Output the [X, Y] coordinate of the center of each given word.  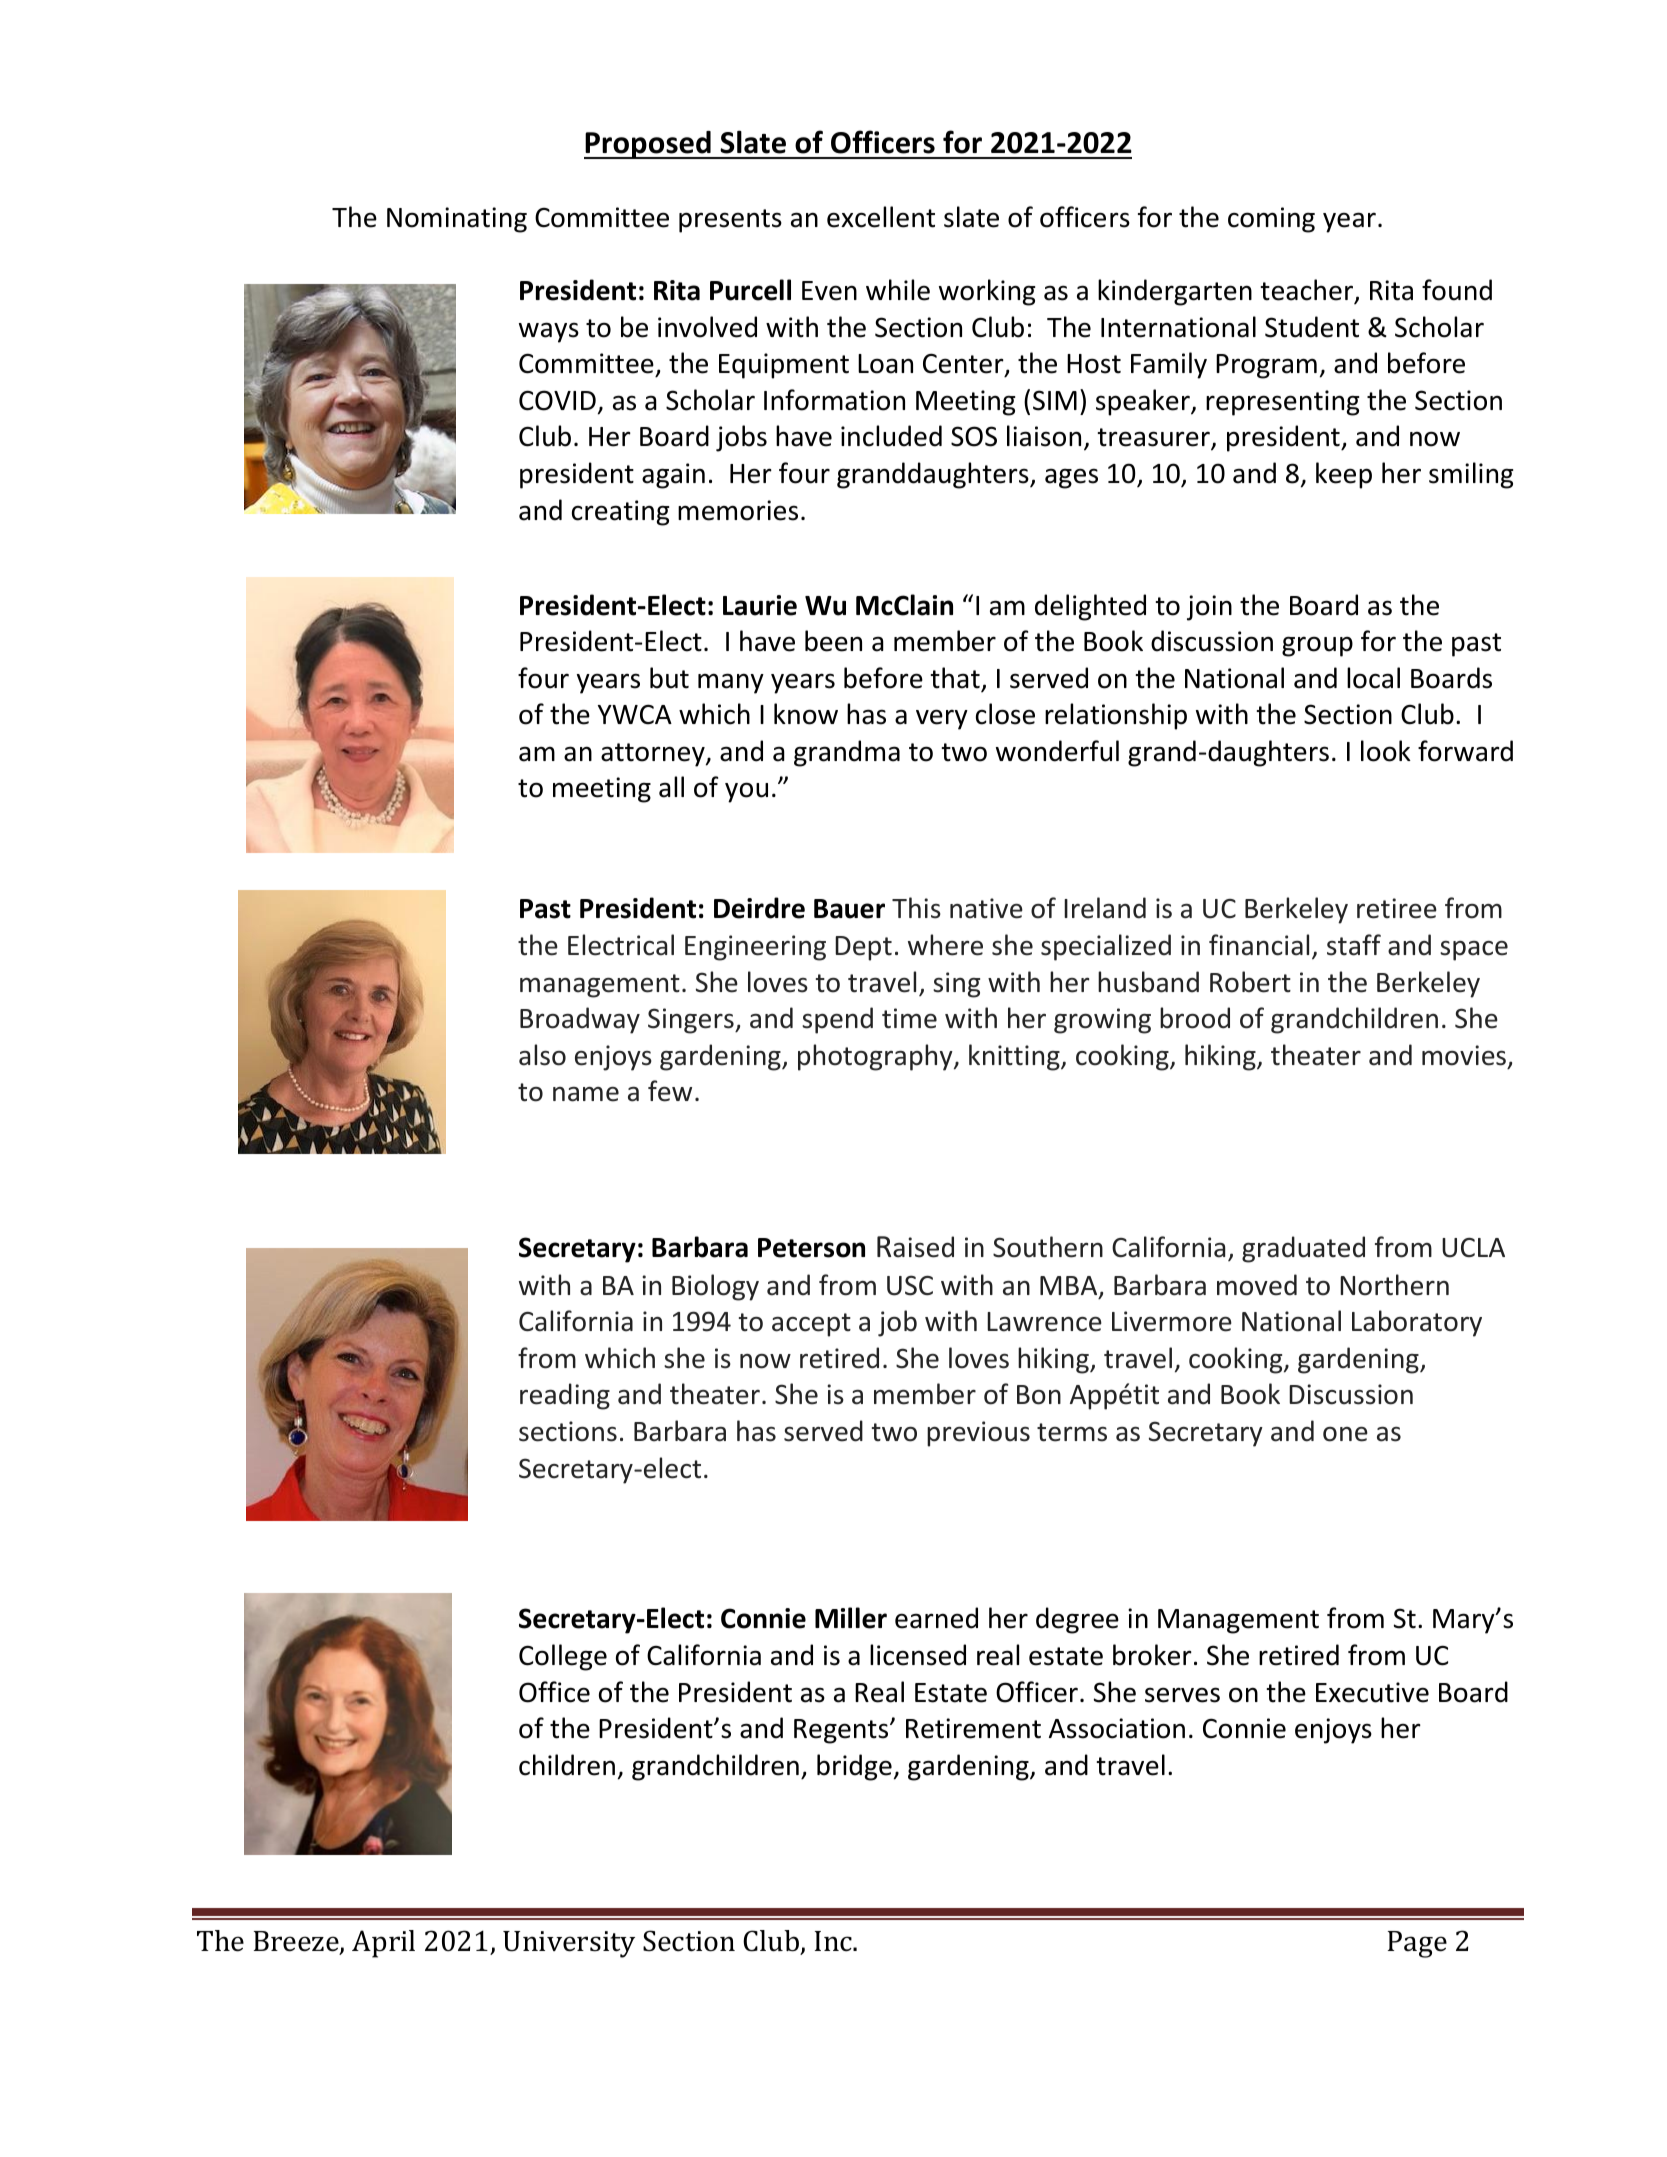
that [955, 678]
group [1317, 646]
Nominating [457, 220]
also [542, 1055]
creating [620, 513]
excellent [881, 217]
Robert [1250, 982]
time [909, 1018]
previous [978, 1434]
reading [565, 1396]
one [1345, 1434]
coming [1271, 220]
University [569, 1944]
